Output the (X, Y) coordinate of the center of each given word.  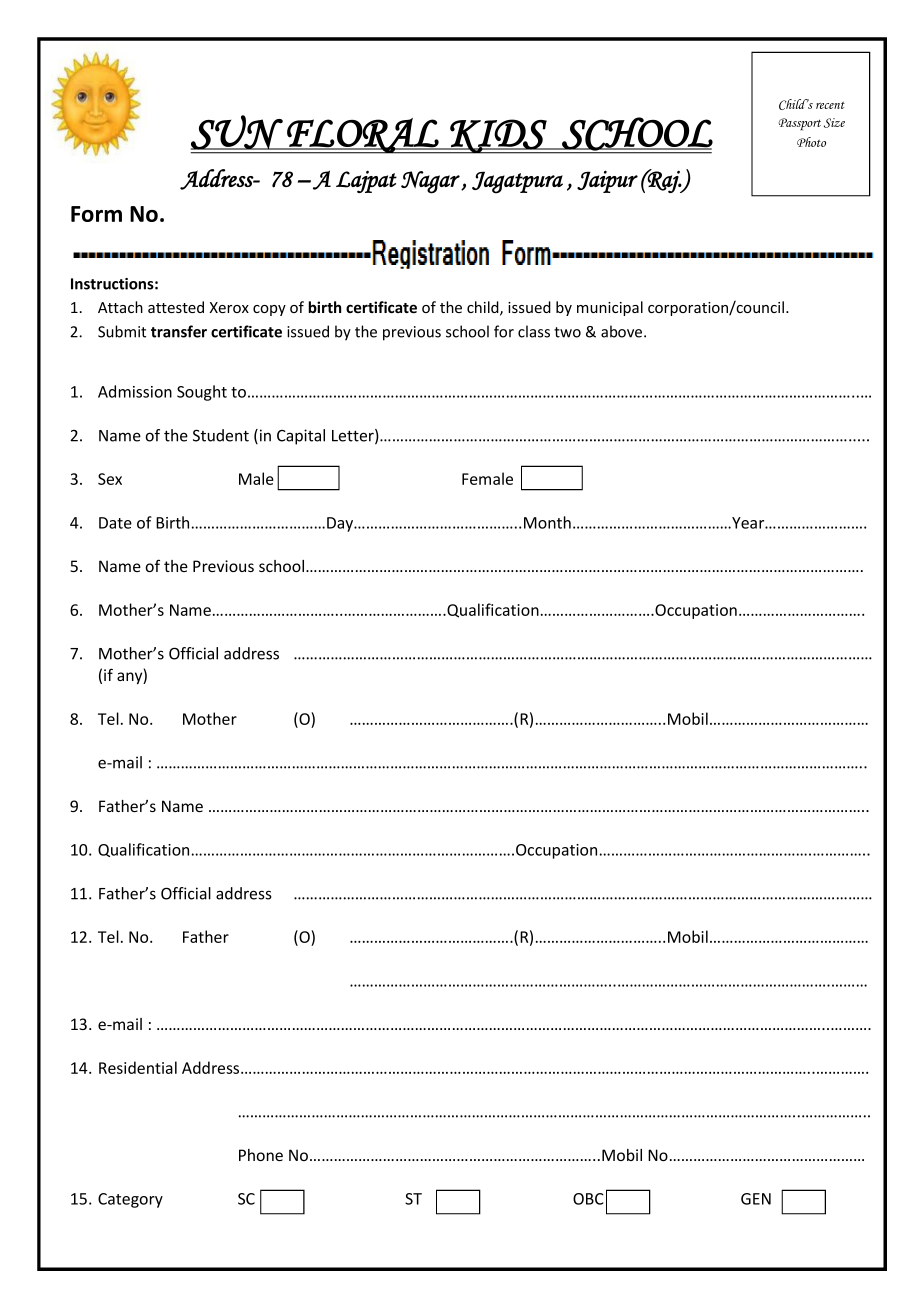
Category (130, 1200)
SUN (238, 132)
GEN (756, 1199)
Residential (138, 1067)
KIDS (498, 136)
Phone (261, 1155)
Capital (301, 437)
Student (221, 435)
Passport (800, 124)
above (623, 331)
